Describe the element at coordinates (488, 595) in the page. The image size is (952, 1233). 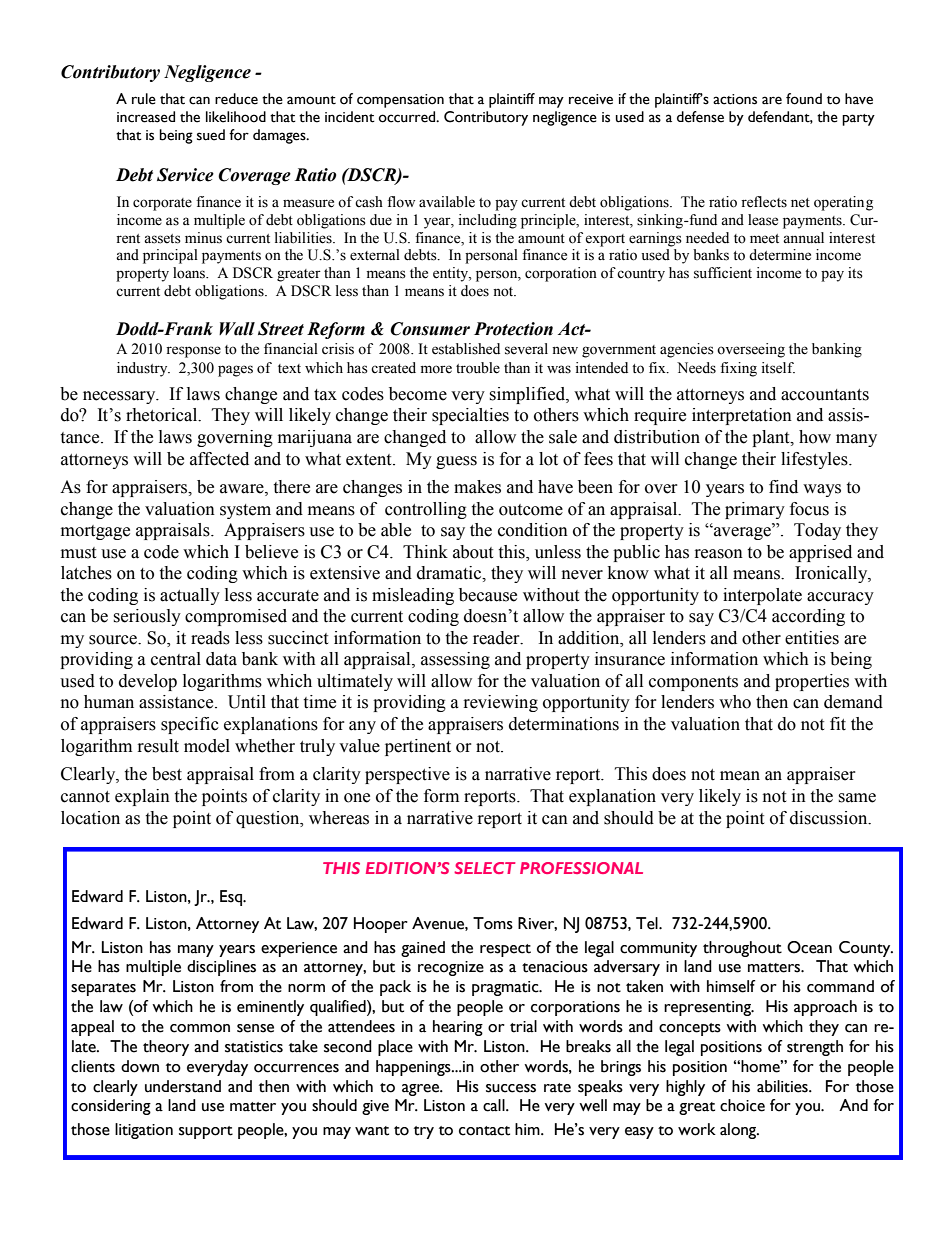
I see `because` at that location.
